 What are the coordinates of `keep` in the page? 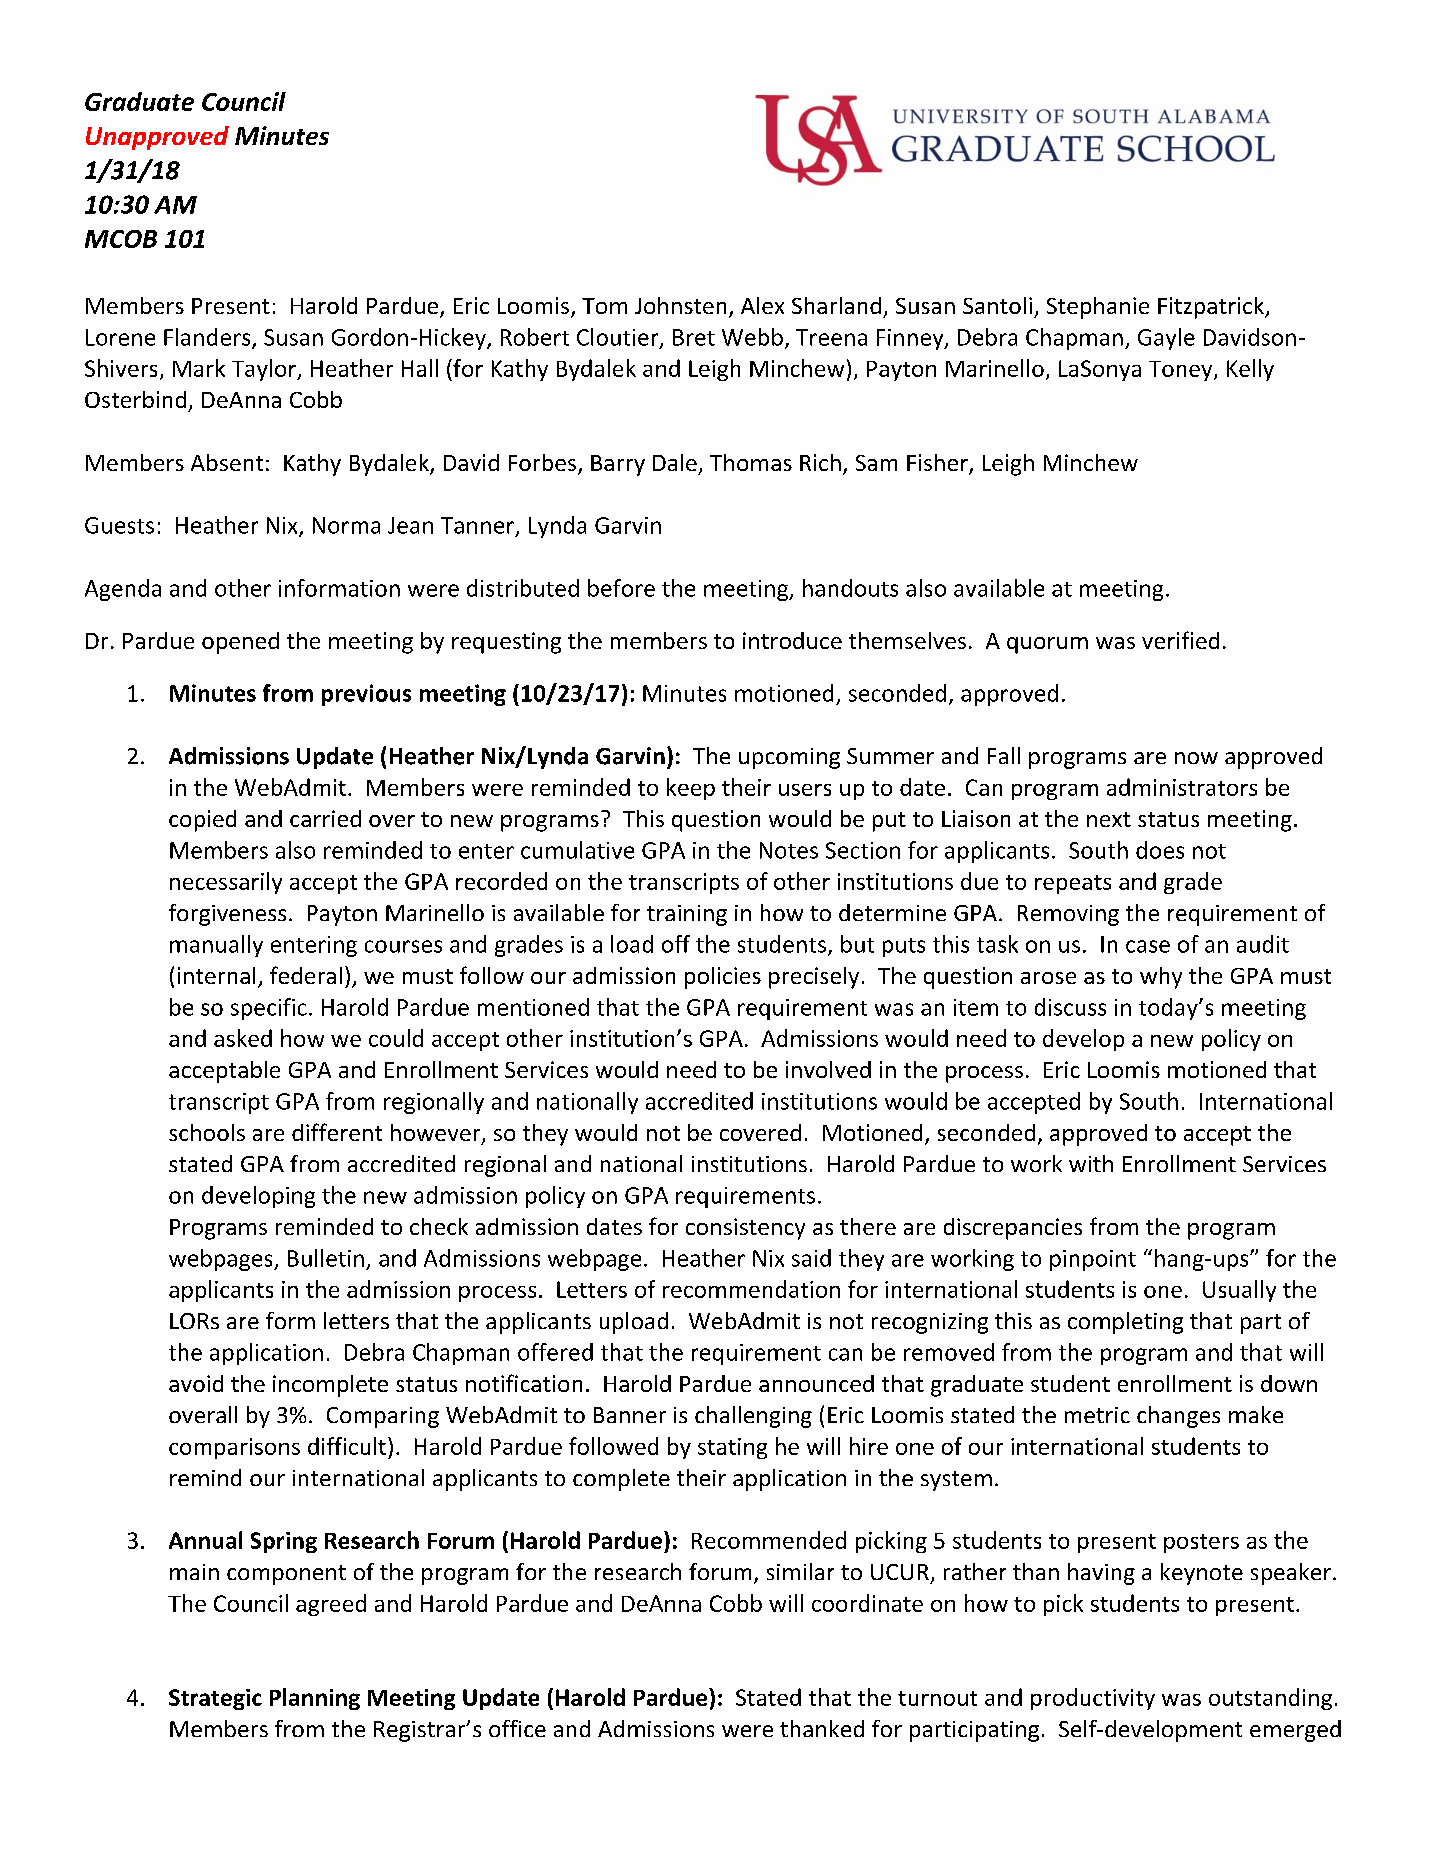 It's located at (691, 789).
